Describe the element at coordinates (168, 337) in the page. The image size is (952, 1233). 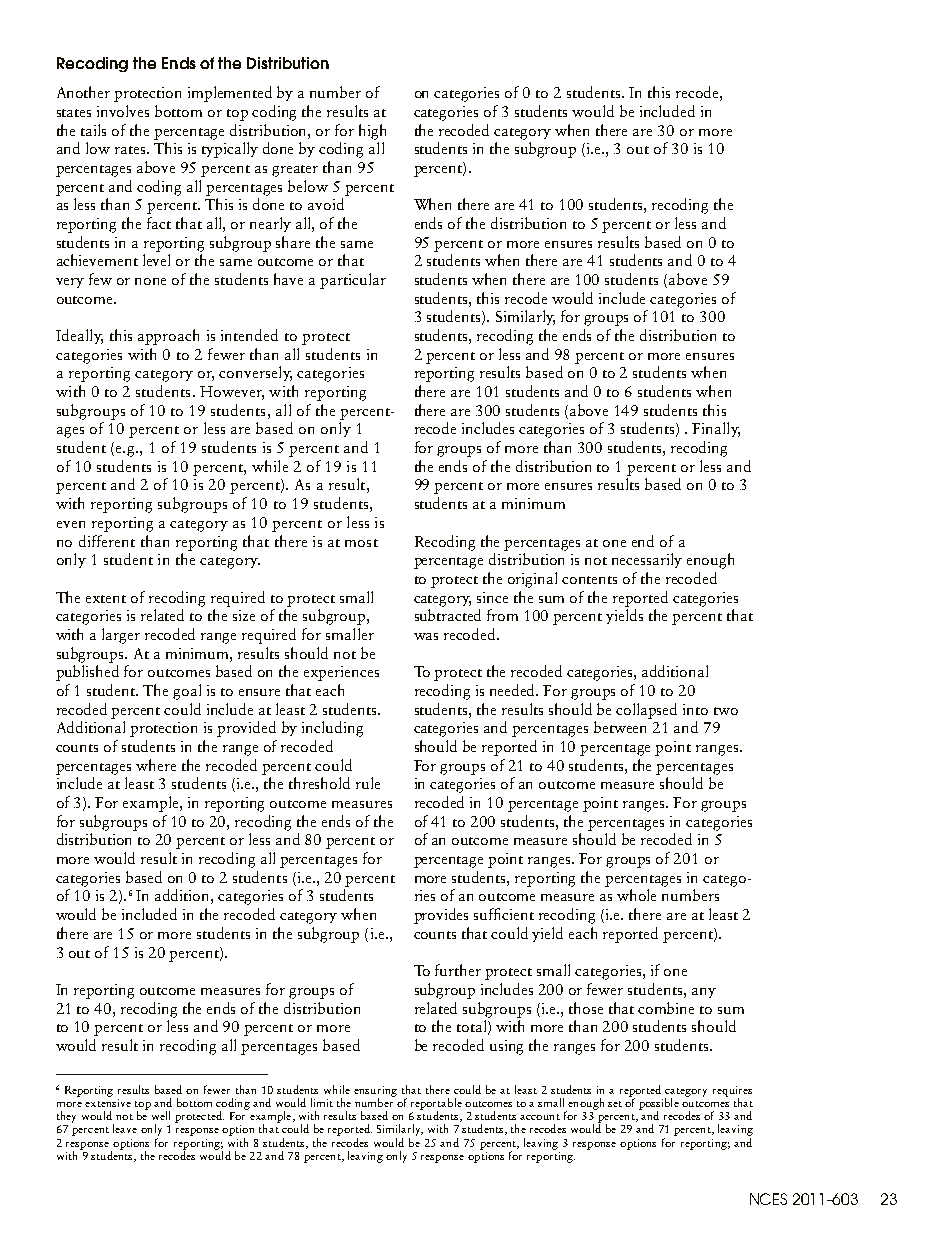
I see `approach` at that location.
